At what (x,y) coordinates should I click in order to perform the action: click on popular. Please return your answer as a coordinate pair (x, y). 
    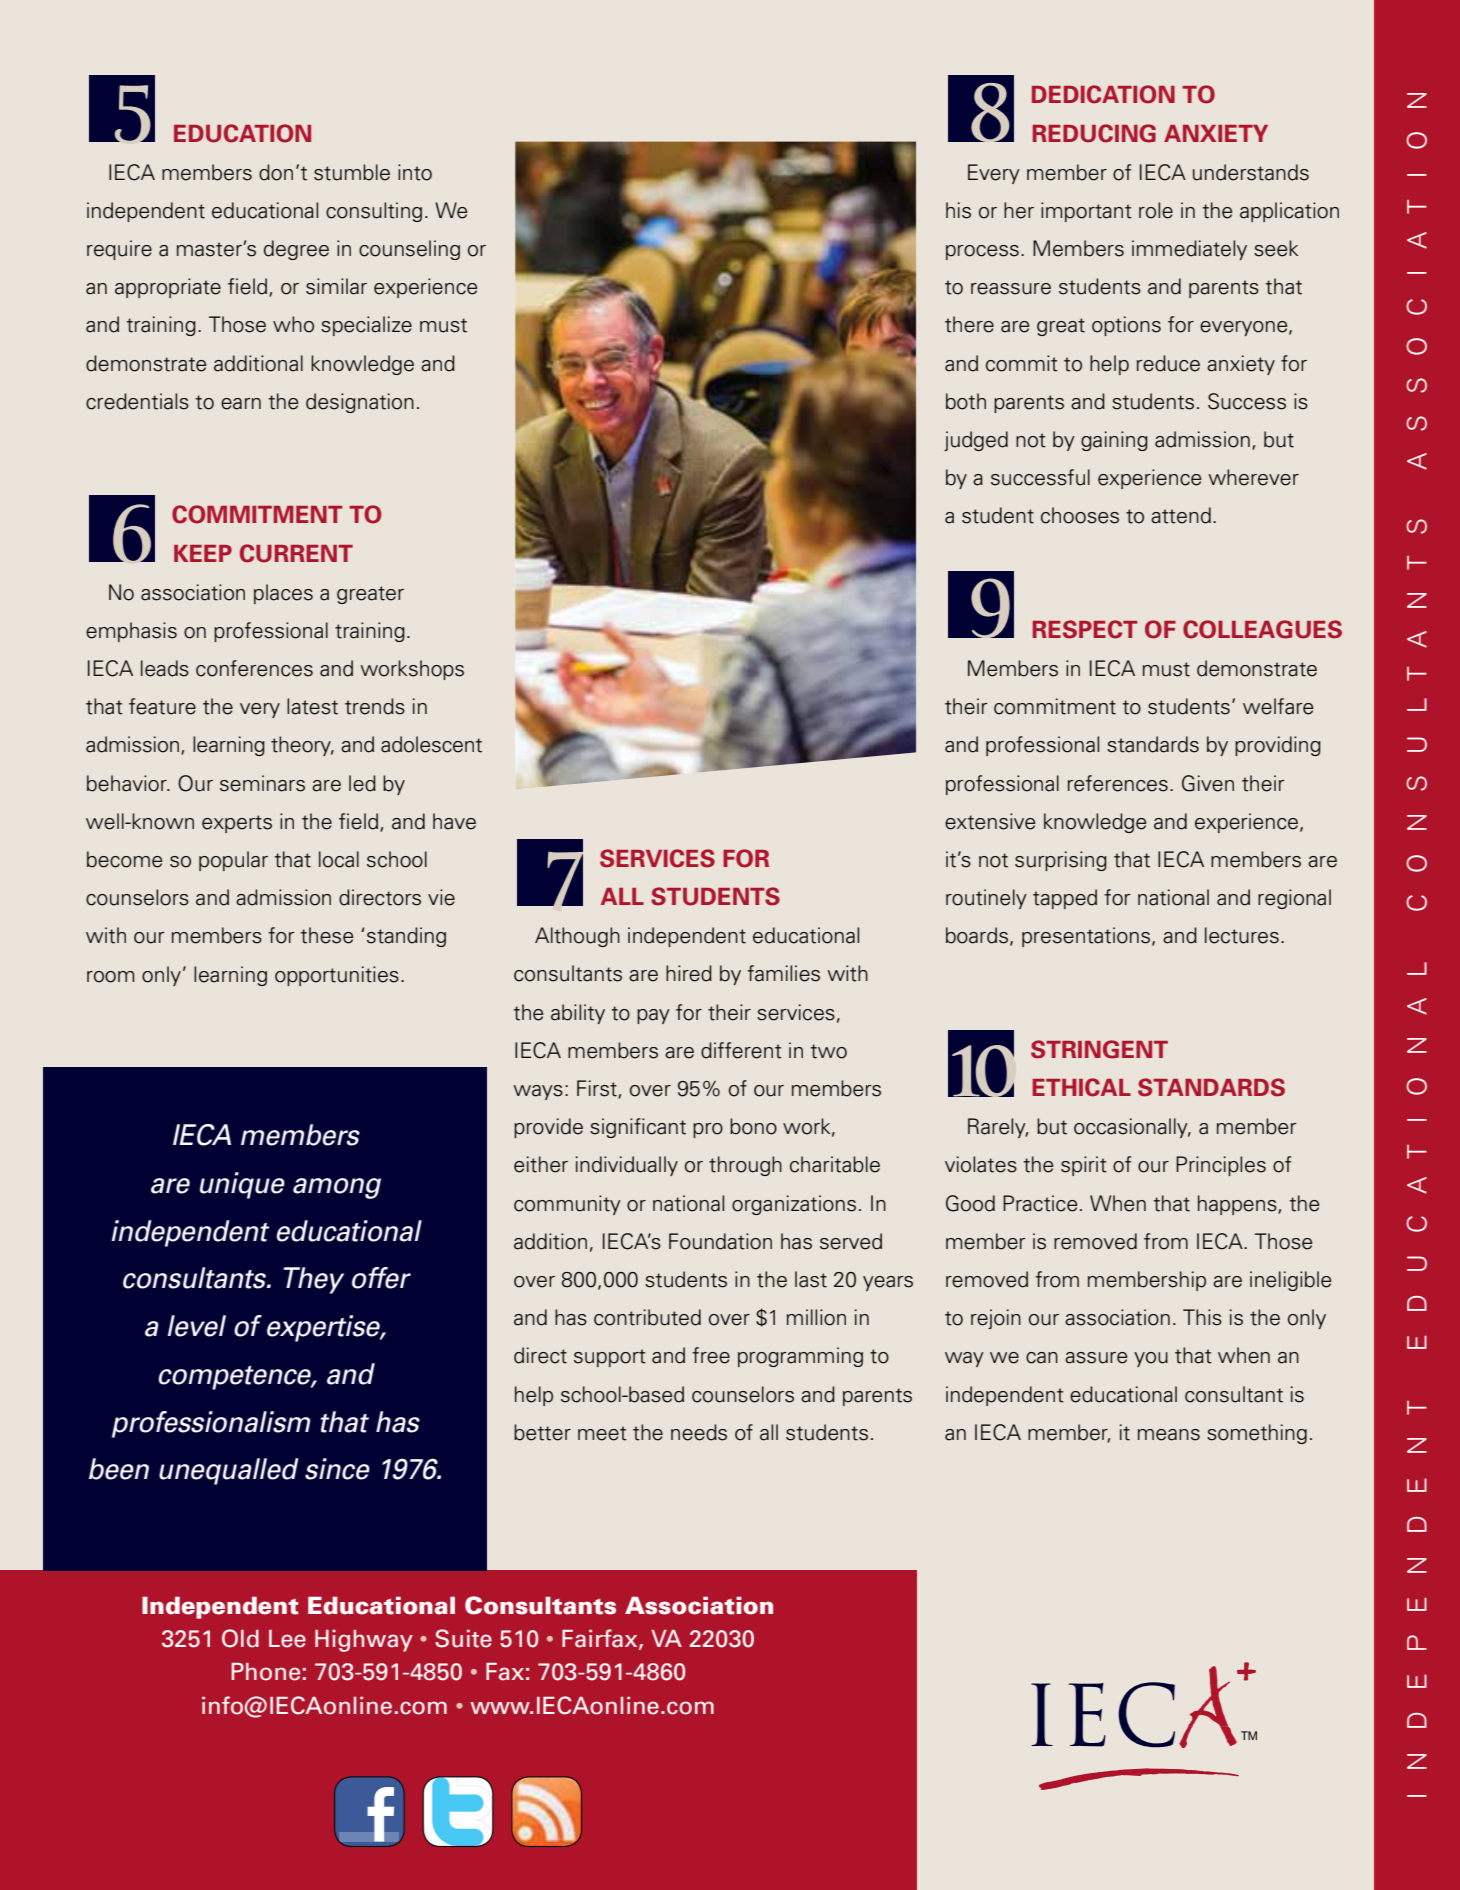
    Looking at the image, I should click on (233, 861).
